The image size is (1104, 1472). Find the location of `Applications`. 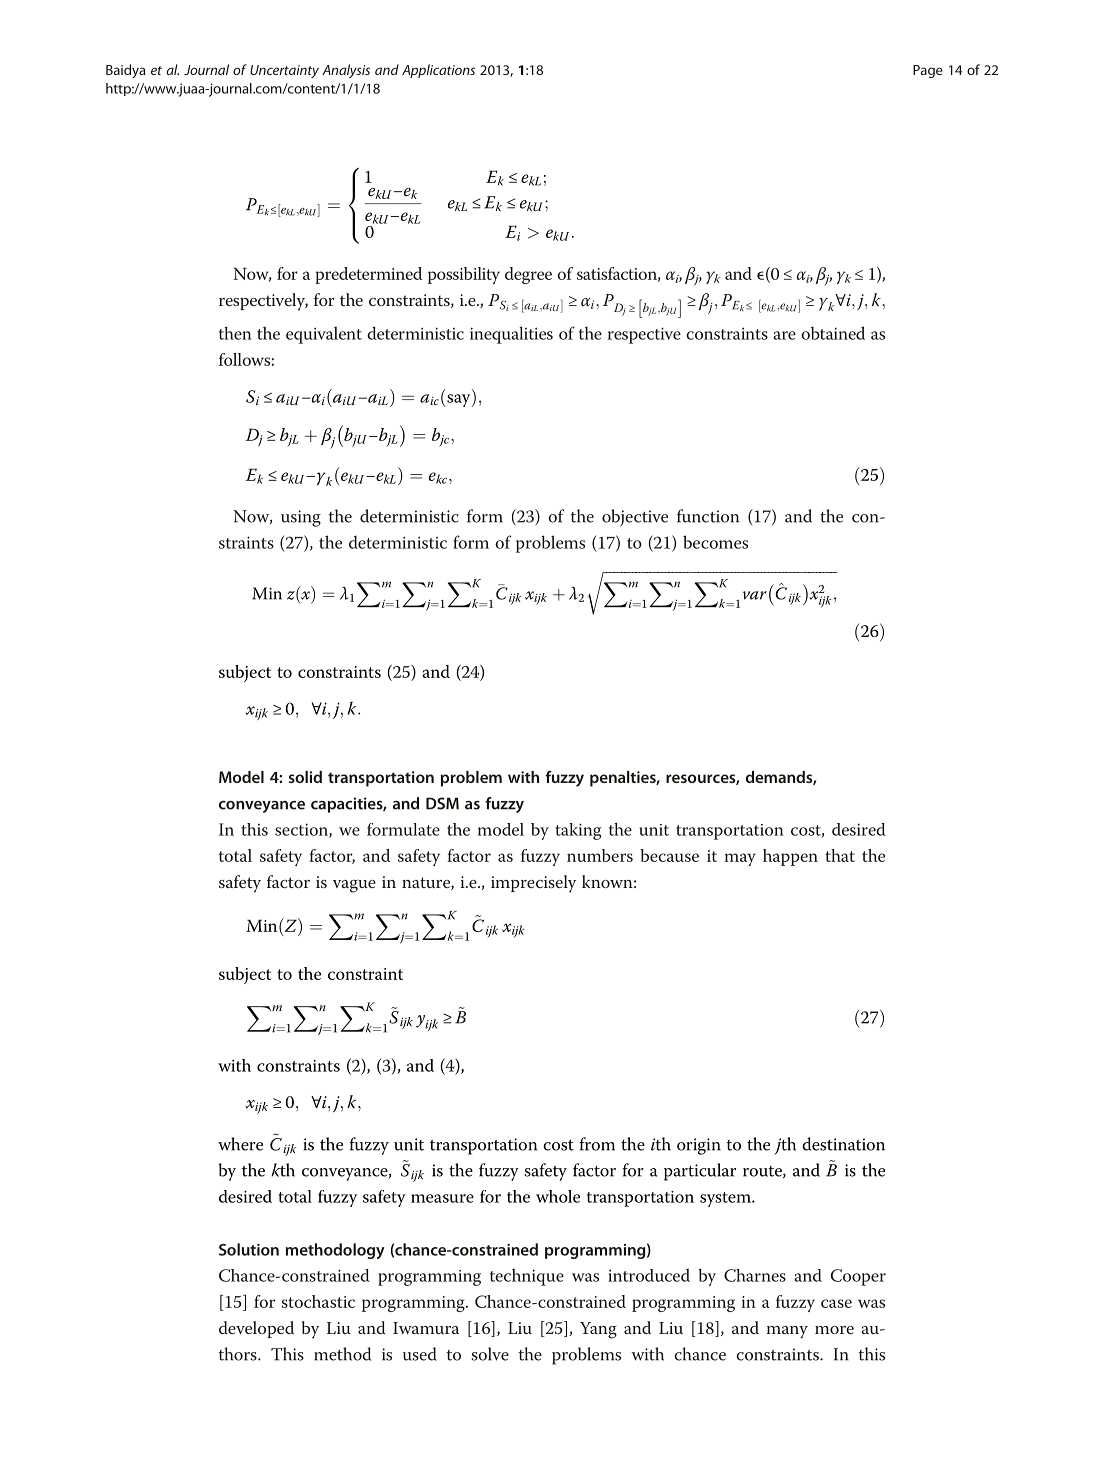

Applications is located at coordinates (438, 71).
